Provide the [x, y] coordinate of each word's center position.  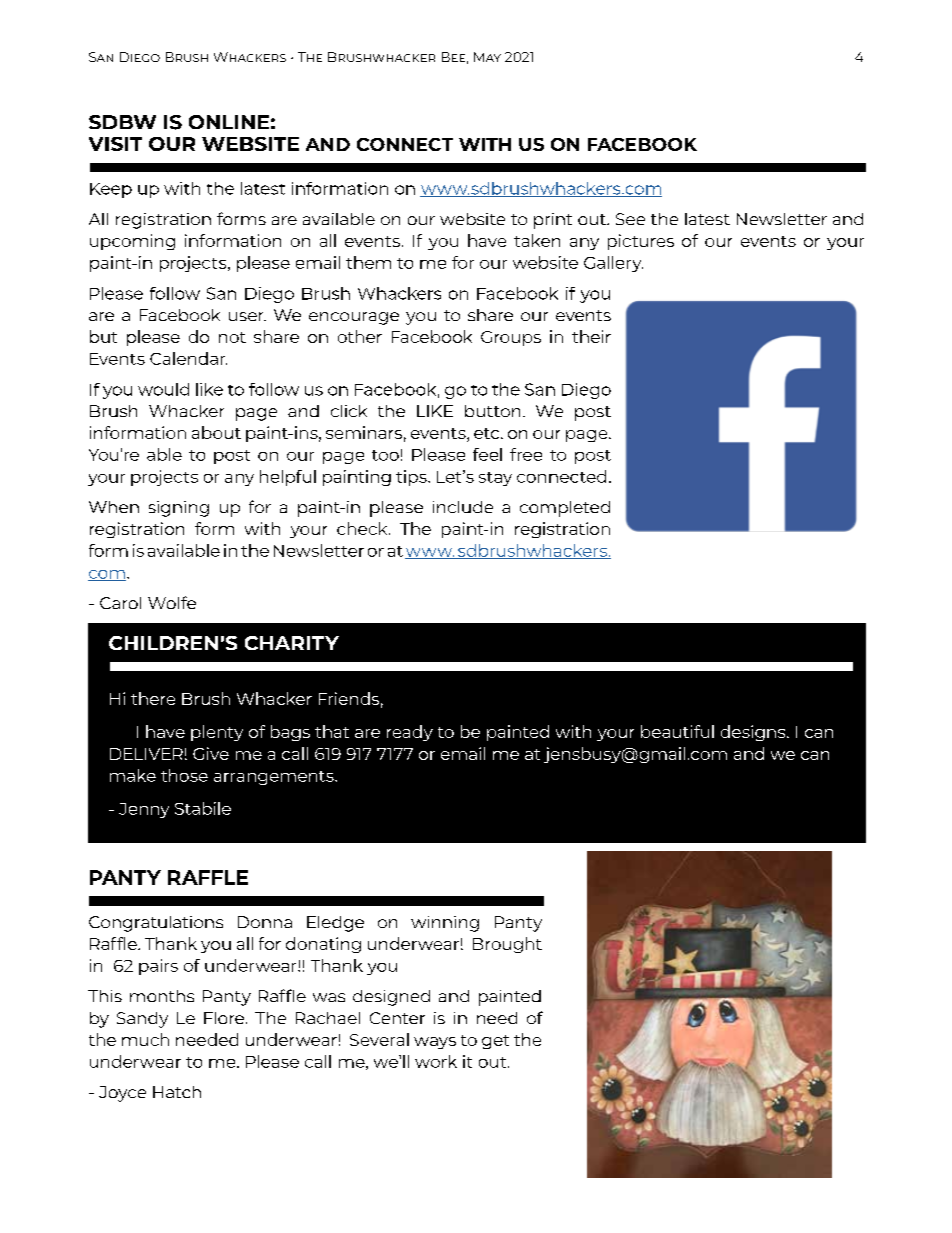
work [436, 1061]
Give [211, 753]
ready [410, 733]
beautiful [677, 731]
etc [488, 433]
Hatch [177, 1092]
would [163, 389]
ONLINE [229, 122]
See [630, 219]
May [487, 57]
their [591, 336]
